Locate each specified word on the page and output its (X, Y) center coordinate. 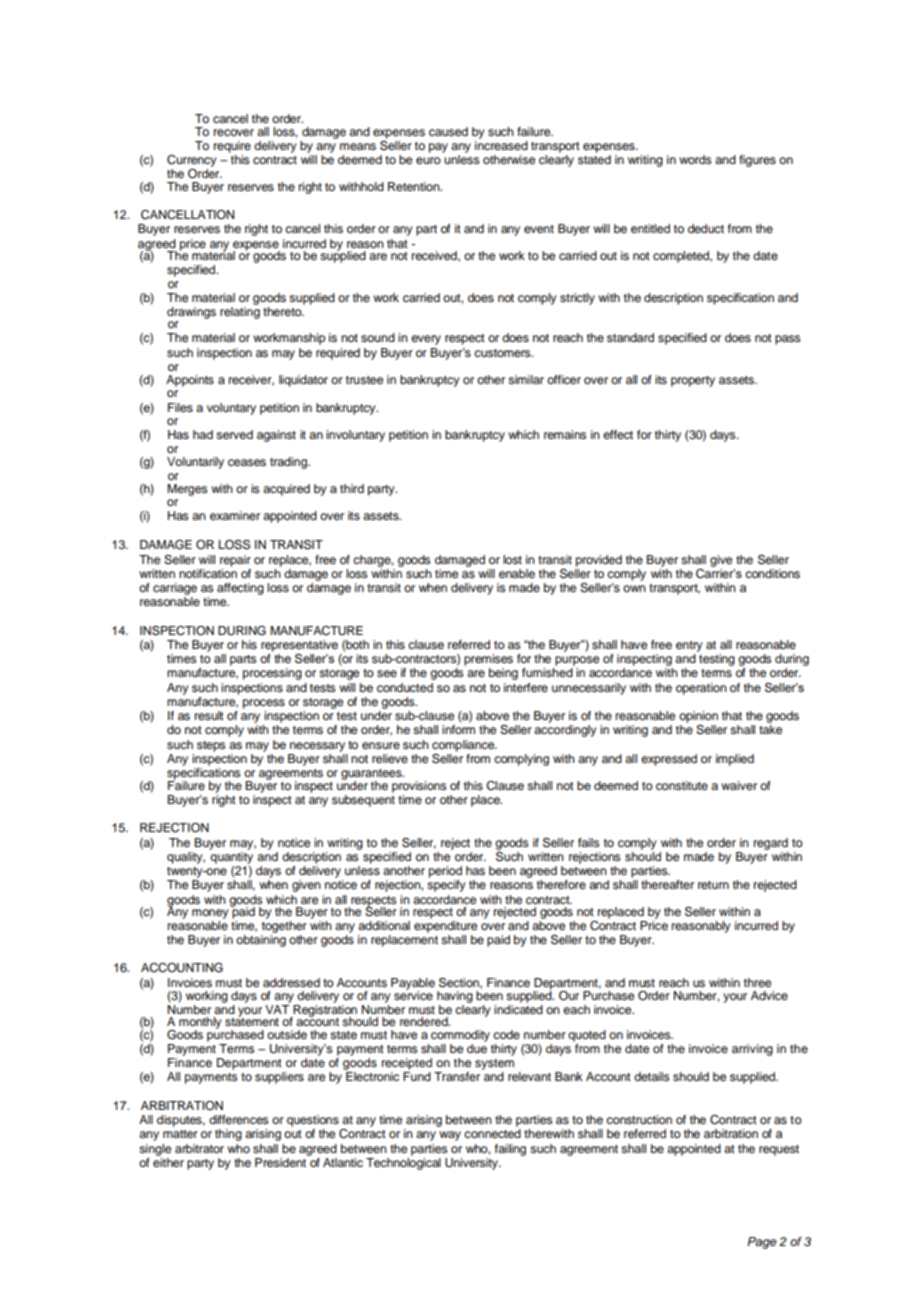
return (713, 885)
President (280, 1162)
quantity (231, 858)
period (445, 872)
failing (510, 1150)
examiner (235, 515)
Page (762, 1243)
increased (501, 145)
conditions (772, 573)
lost (512, 559)
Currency (192, 161)
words (695, 159)
